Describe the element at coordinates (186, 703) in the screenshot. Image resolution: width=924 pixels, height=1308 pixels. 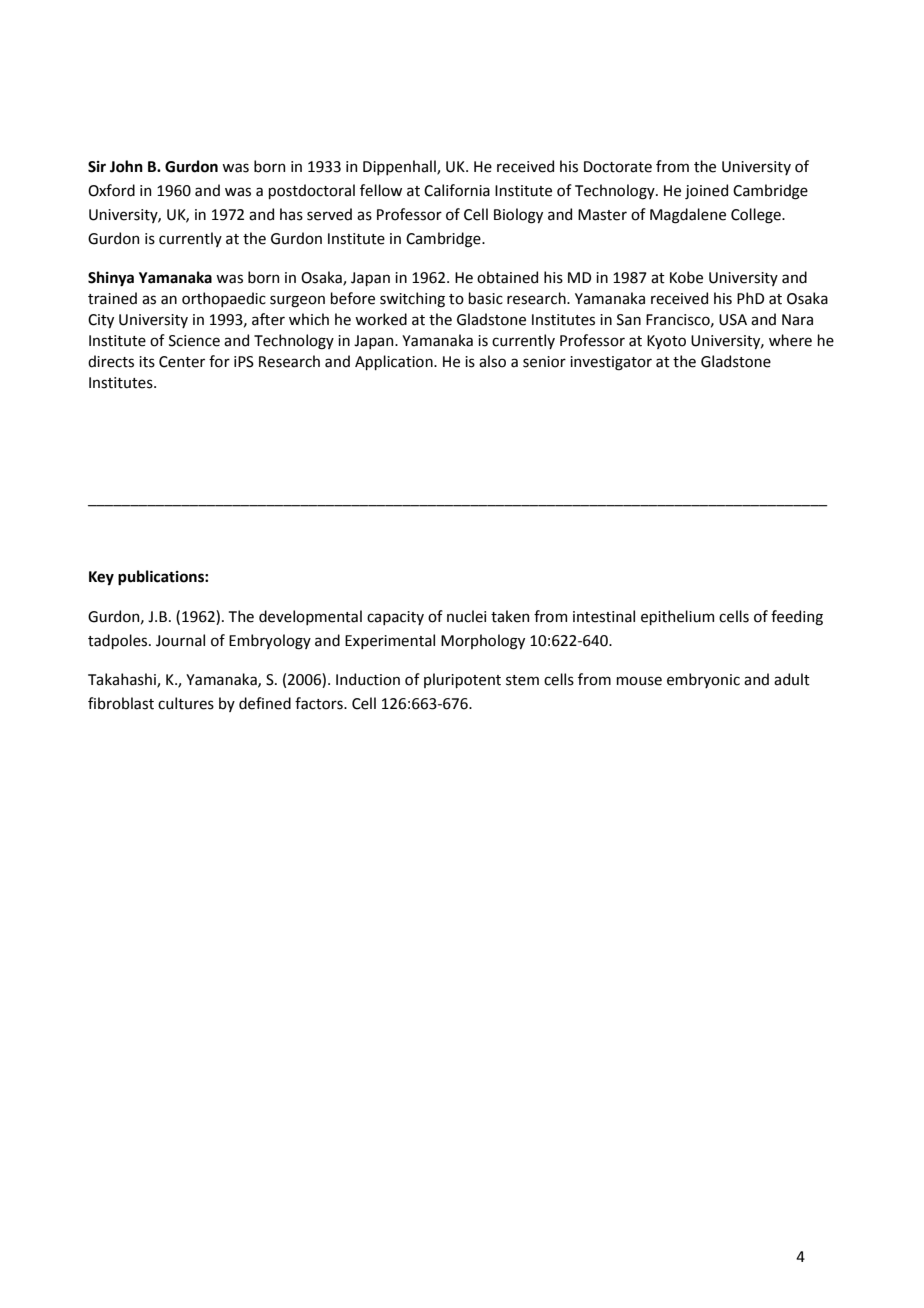
I see `cultures` at that location.
